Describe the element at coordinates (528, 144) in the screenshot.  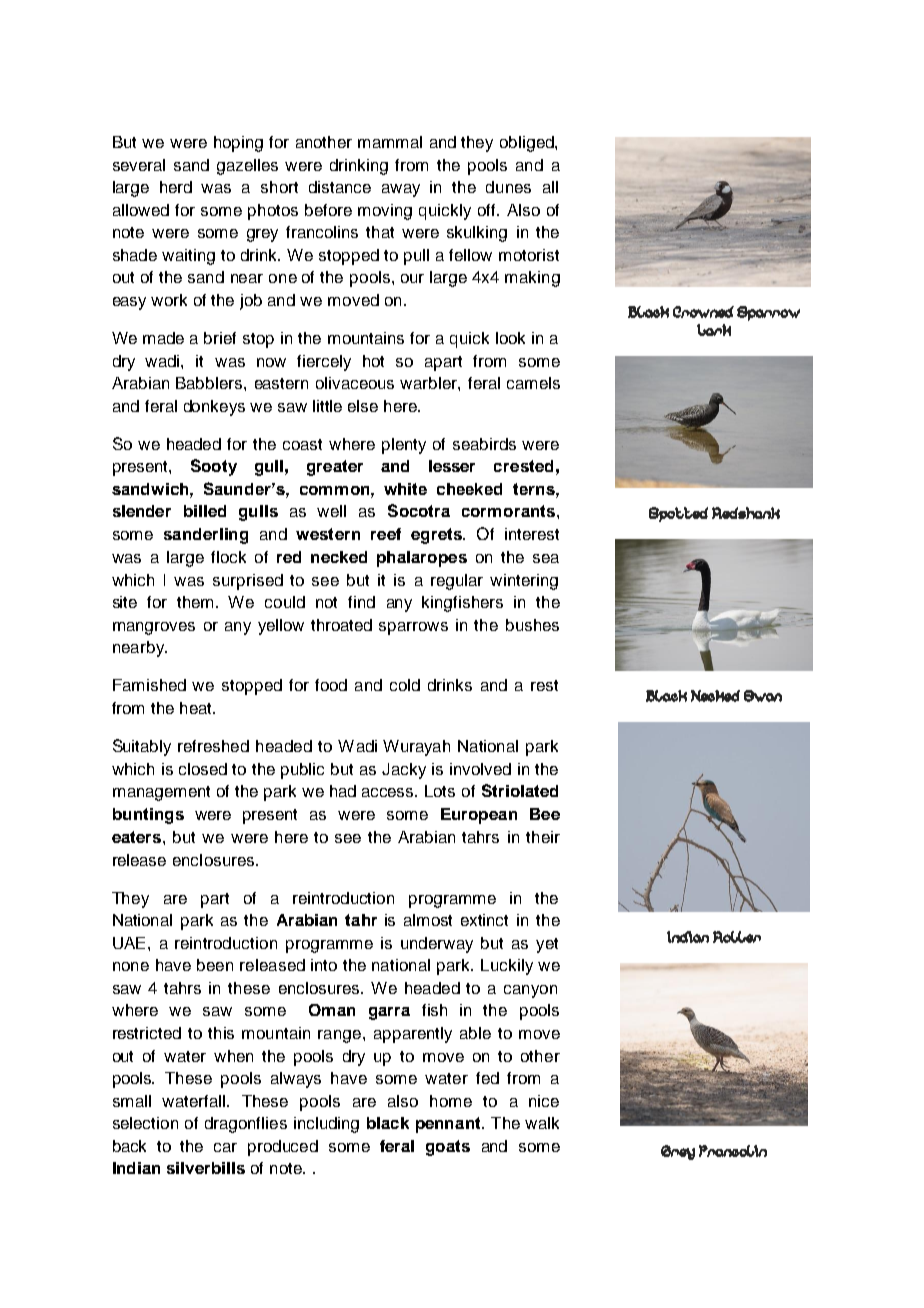
I see `obliged` at that location.
